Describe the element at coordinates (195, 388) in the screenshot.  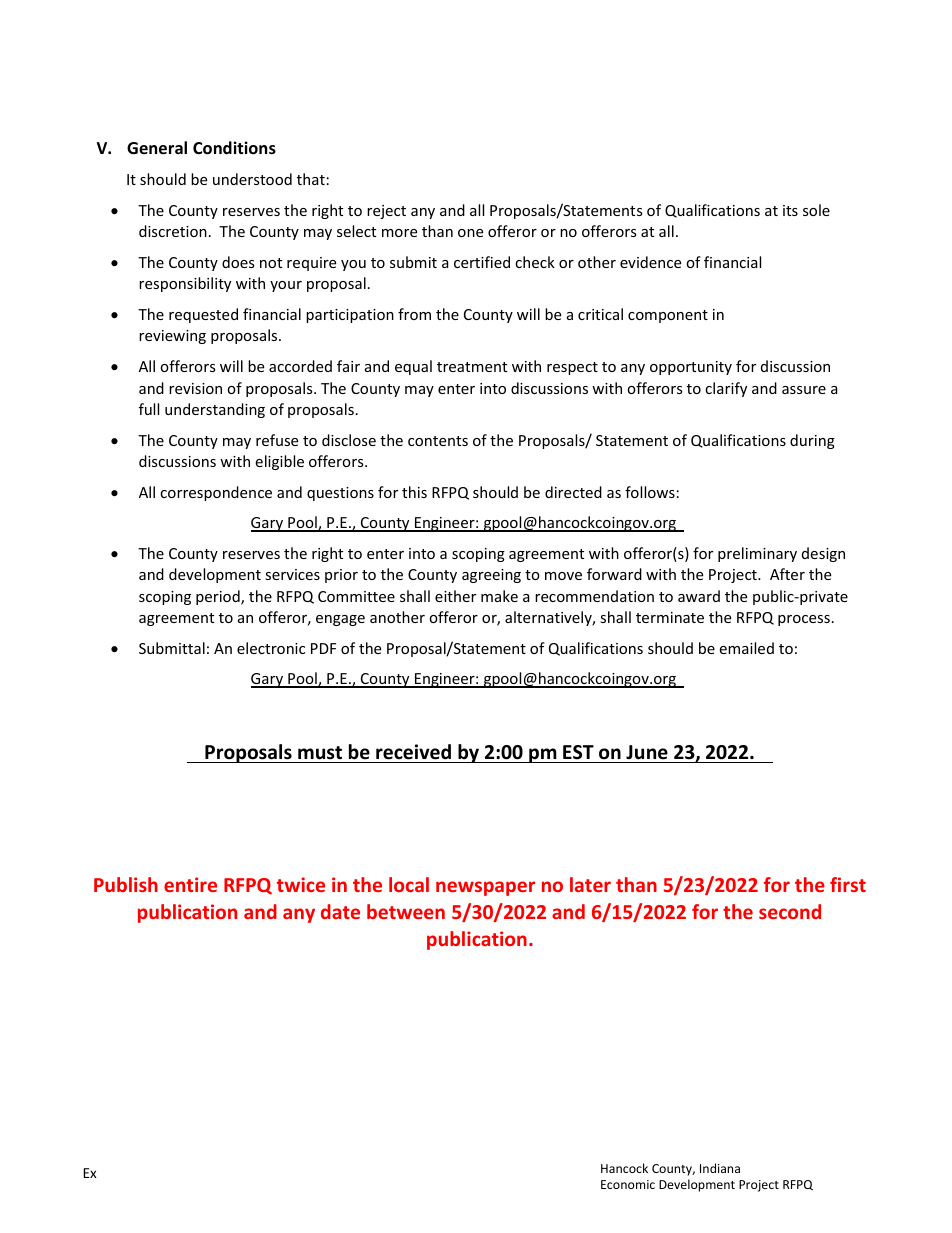
I see `revision` at that location.
